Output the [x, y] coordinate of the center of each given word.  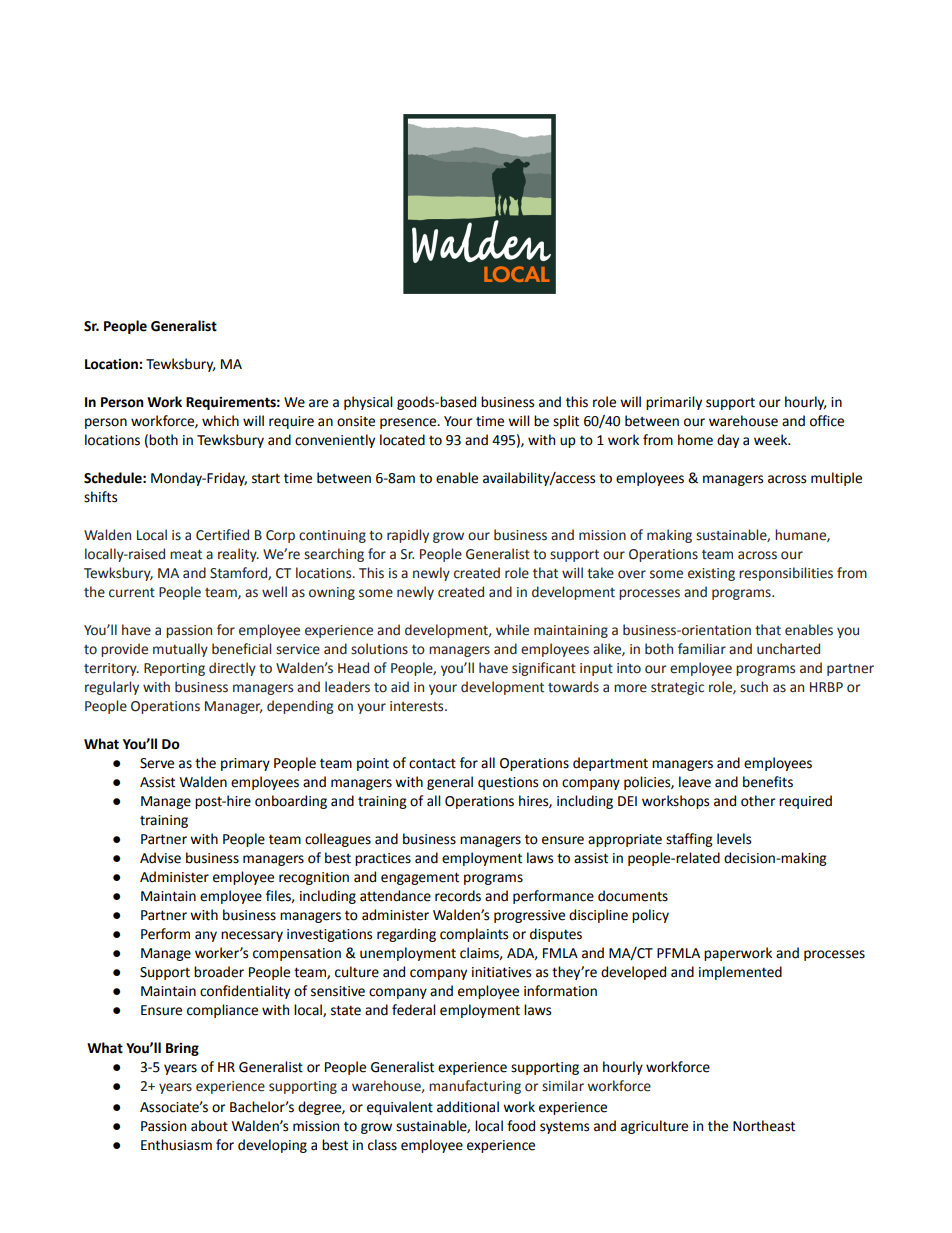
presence [409, 423]
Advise [160, 858]
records [458, 896]
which [220, 421]
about [209, 1126]
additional [468, 1107]
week [772, 440]
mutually [180, 650]
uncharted [788, 649]
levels [734, 839]
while [512, 630]
